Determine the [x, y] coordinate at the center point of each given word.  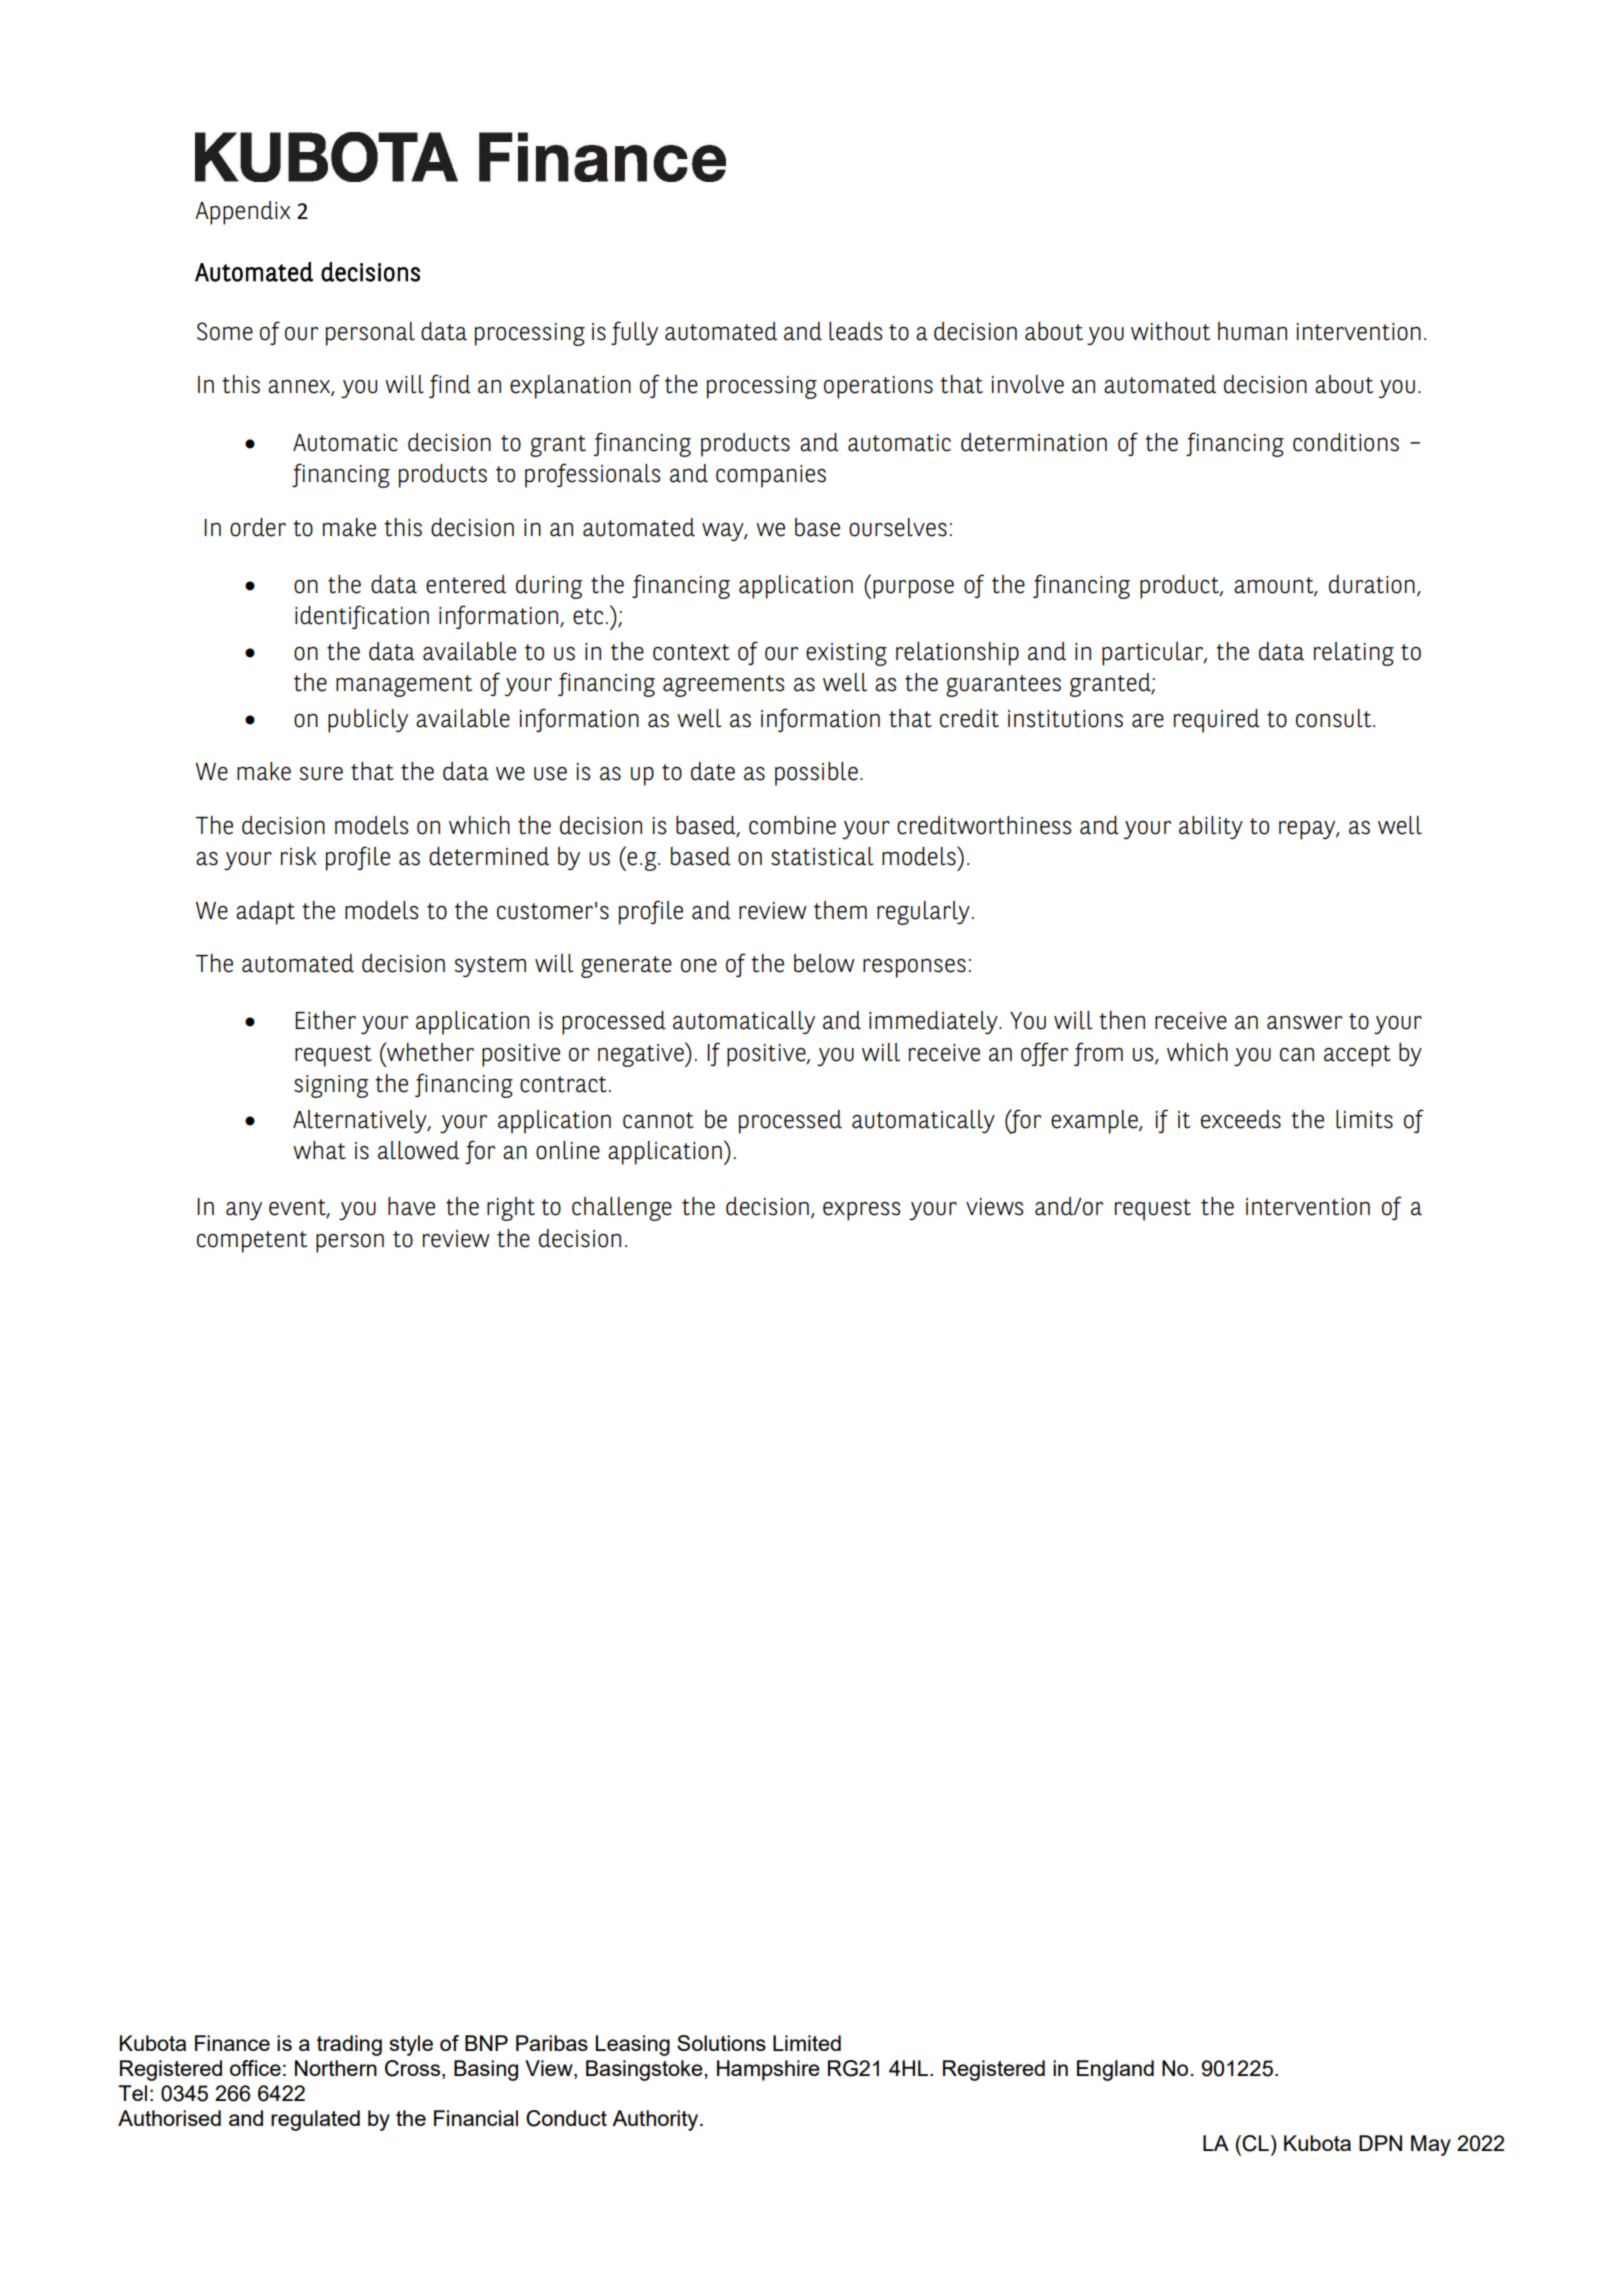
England [1115, 2070]
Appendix [242, 213]
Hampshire [768, 2070]
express [861, 1211]
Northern [336, 2068]
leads [855, 331]
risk [299, 856]
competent [252, 1242]
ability [1211, 827]
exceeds [1241, 1119]
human [1252, 331]
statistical [822, 856]
